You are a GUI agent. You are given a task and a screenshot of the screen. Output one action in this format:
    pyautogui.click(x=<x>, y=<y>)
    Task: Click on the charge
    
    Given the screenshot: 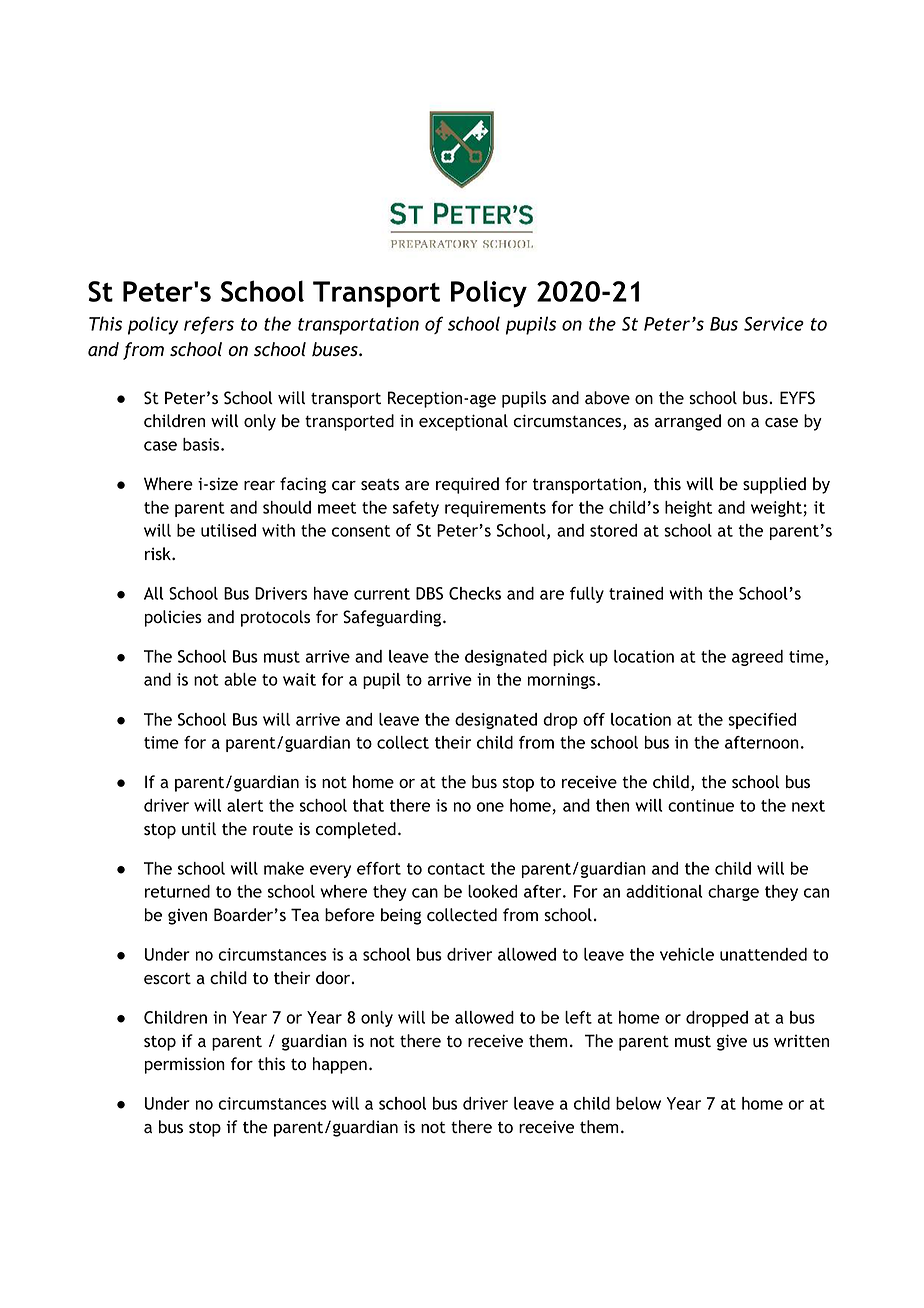 What is the action you would take?
    pyautogui.click(x=733, y=893)
